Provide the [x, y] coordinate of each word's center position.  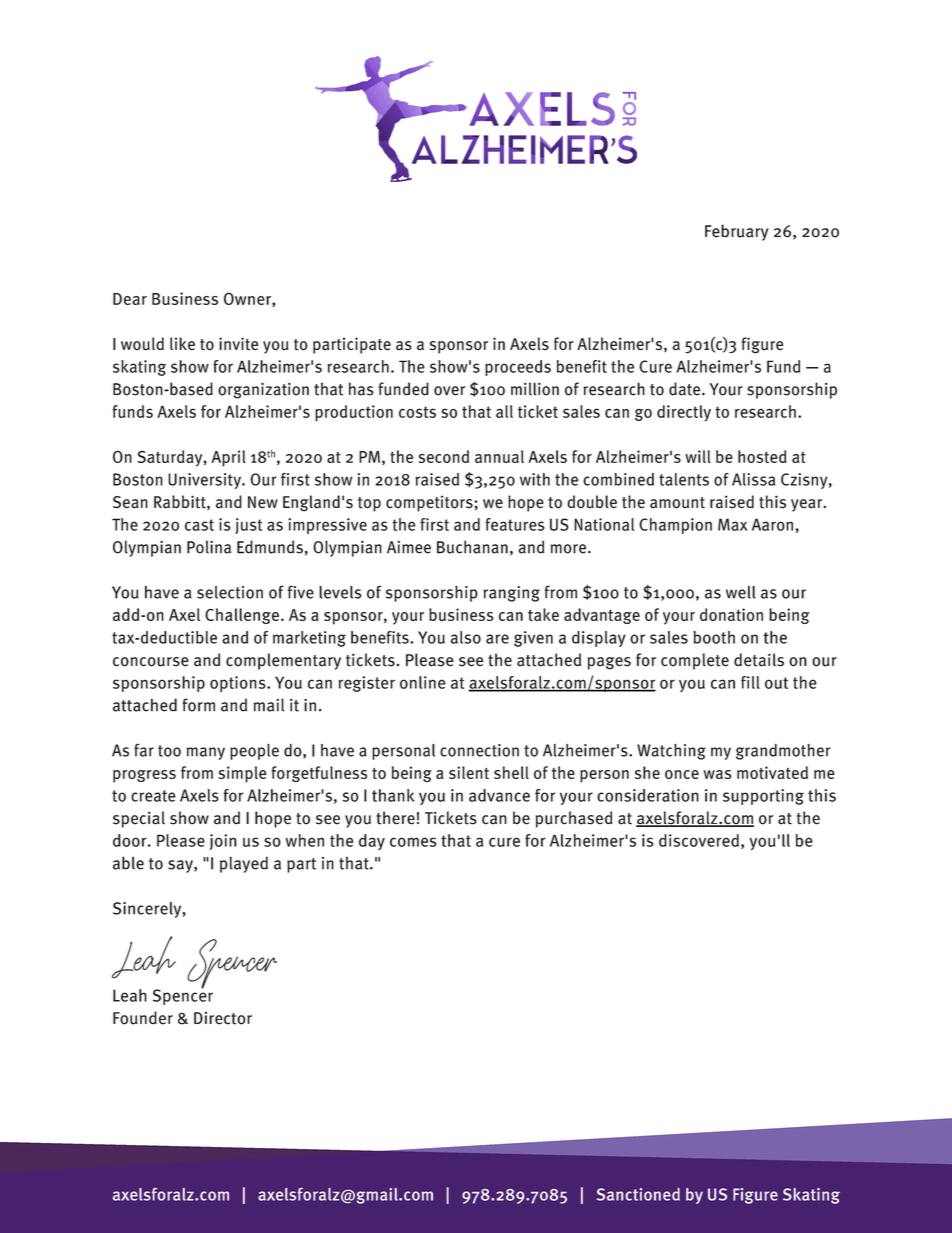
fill [750, 682]
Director [223, 1018]
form [199, 705]
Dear [130, 299]
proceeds [518, 368]
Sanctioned [638, 1194]
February [736, 232]
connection [479, 750]
